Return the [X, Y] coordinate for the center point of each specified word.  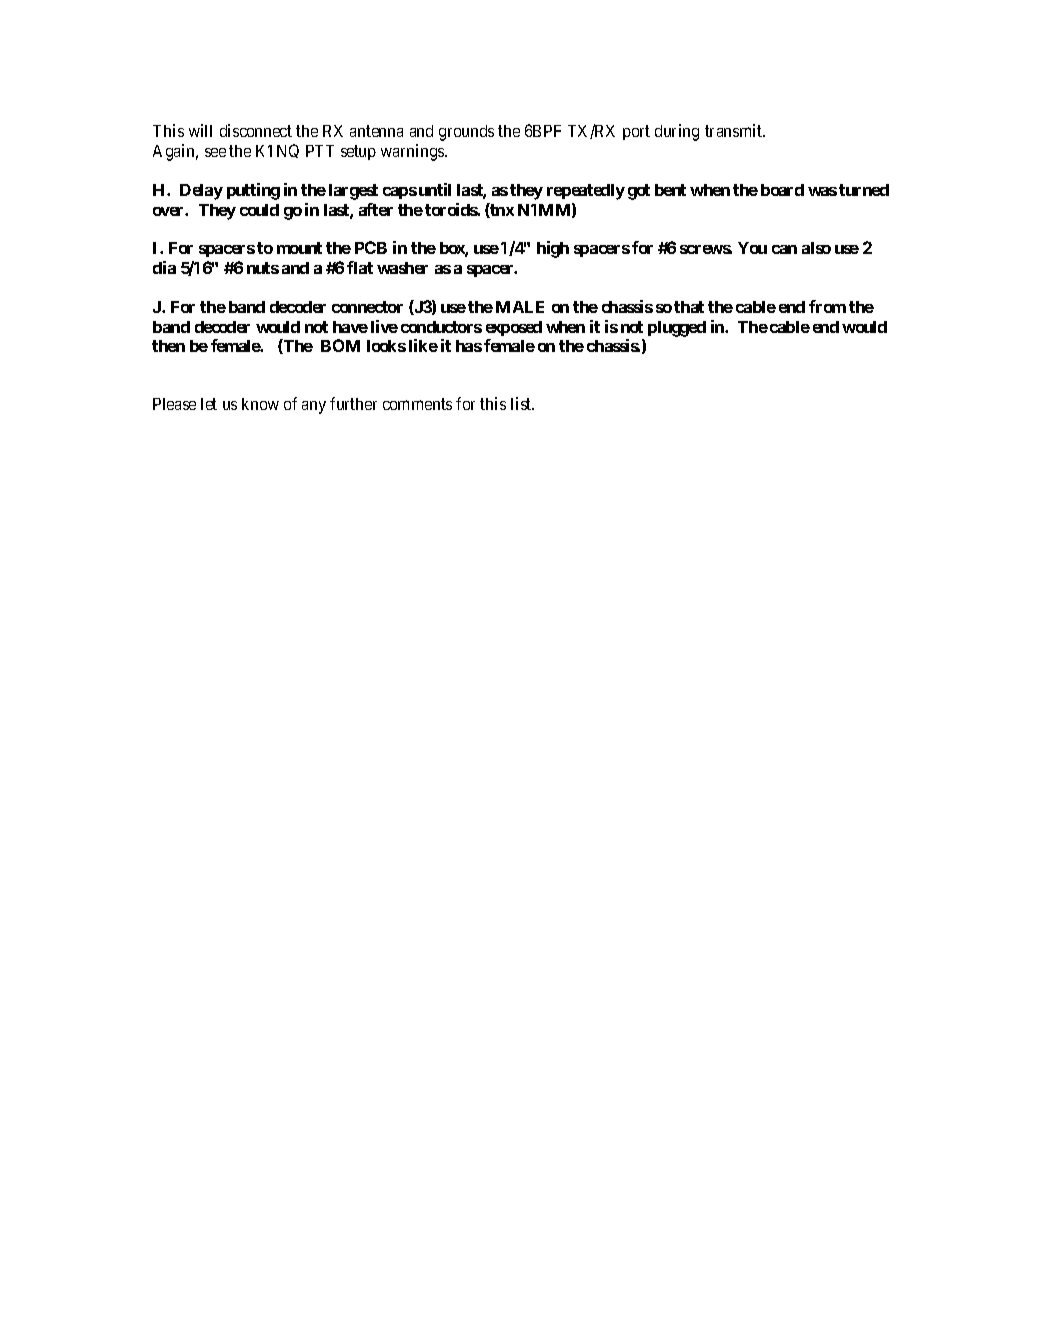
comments [417, 404]
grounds [466, 133]
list [522, 403]
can [784, 249]
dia [164, 267]
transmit [735, 130]
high [553, 249]
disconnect [256, 130]
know [260, 404]
